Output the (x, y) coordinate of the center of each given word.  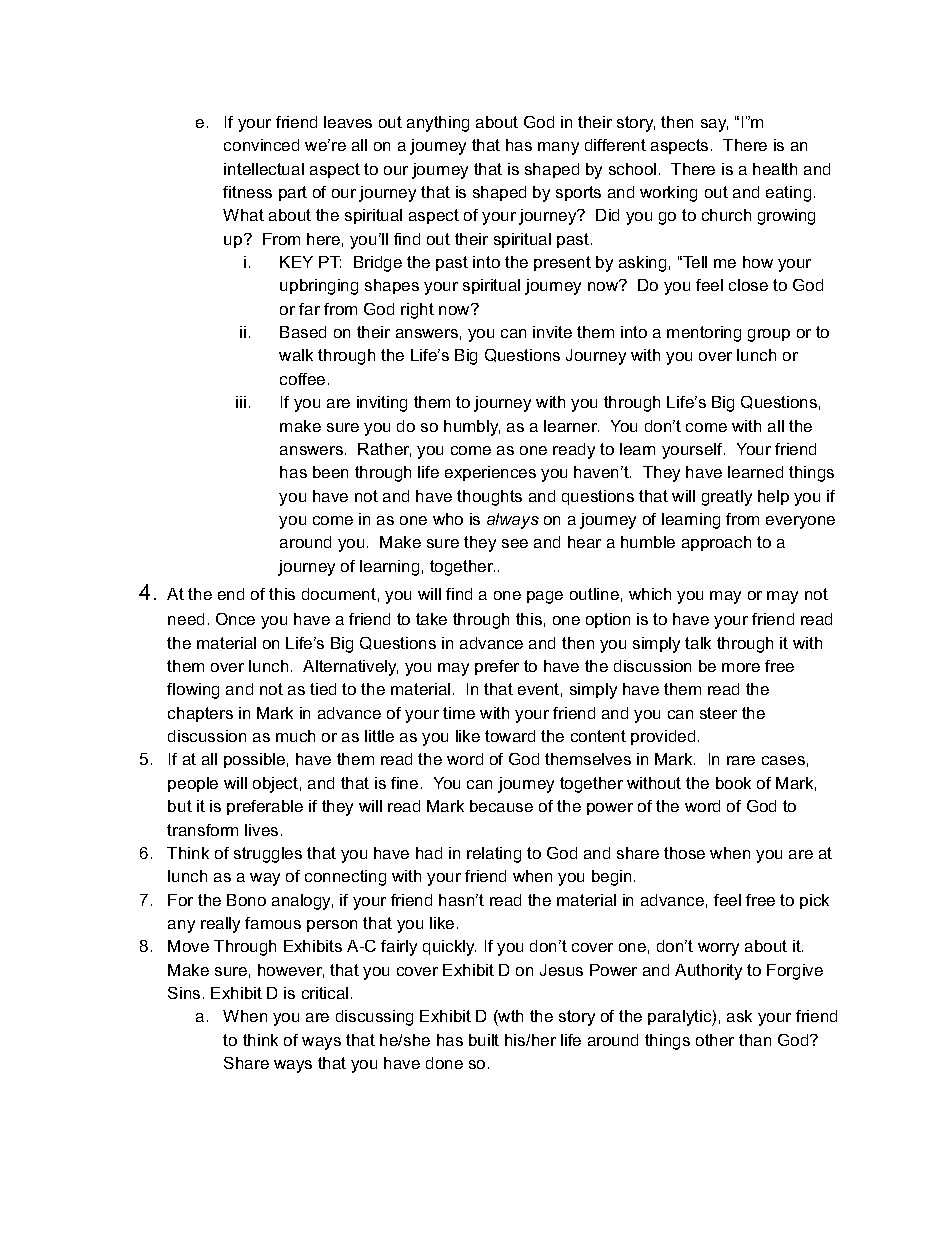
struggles (268, 855)
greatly (727, 498)
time (459, 713)
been (330, 472)
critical (325, 993)
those (684, 853)
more (741, 667)
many (558, 148)
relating (494, 855)
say (714, 125)
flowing (193, 691)
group (769, 335)
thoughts (489, 498)
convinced (261, 145)
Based (303, 332)
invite (552, 332)
